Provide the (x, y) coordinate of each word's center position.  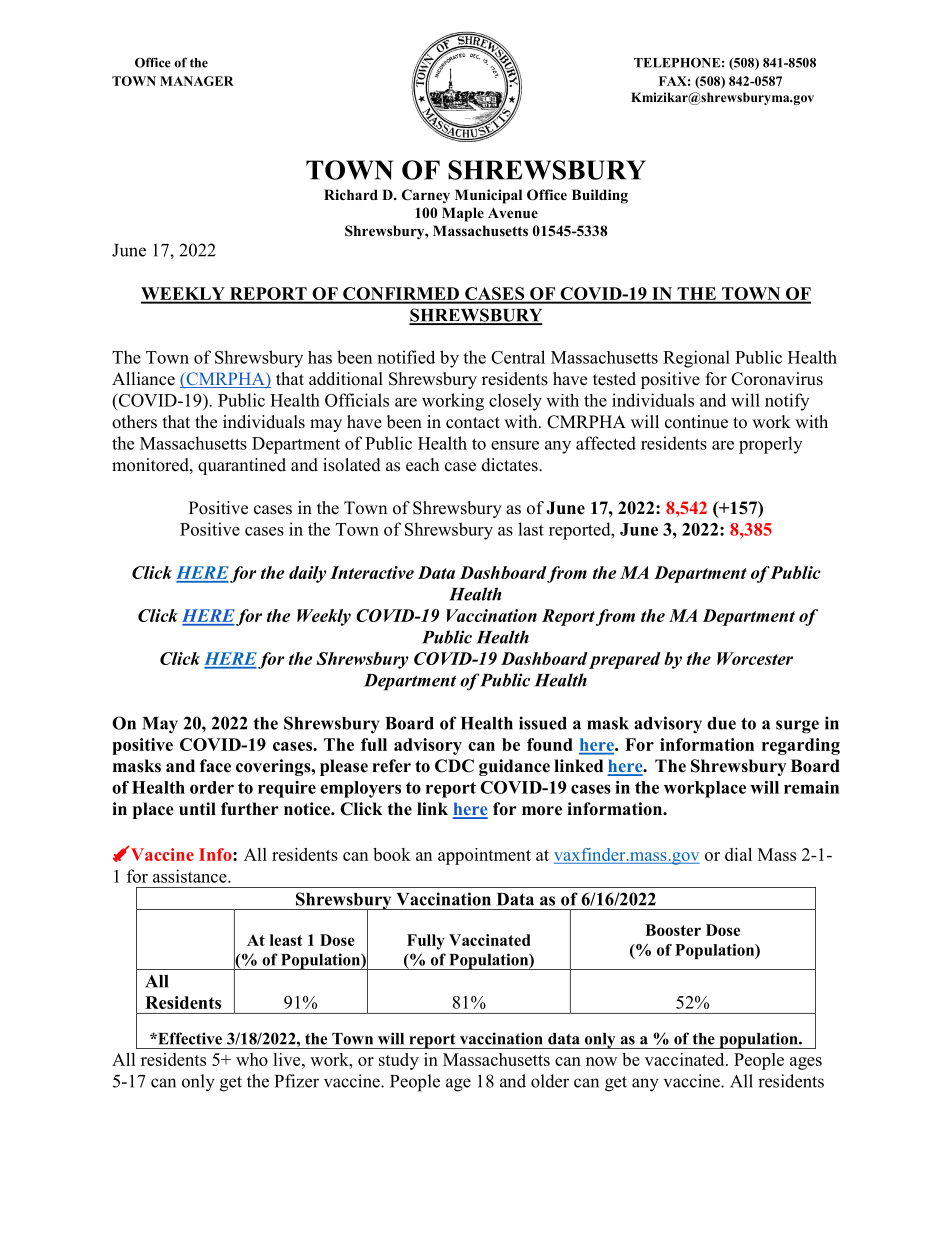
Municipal (488, 196)
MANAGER (197, 81)
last (531, 529)
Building (600, 196)
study (399, 1061)
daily (308, 574)
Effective (189, 1038)
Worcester (755, 658)
